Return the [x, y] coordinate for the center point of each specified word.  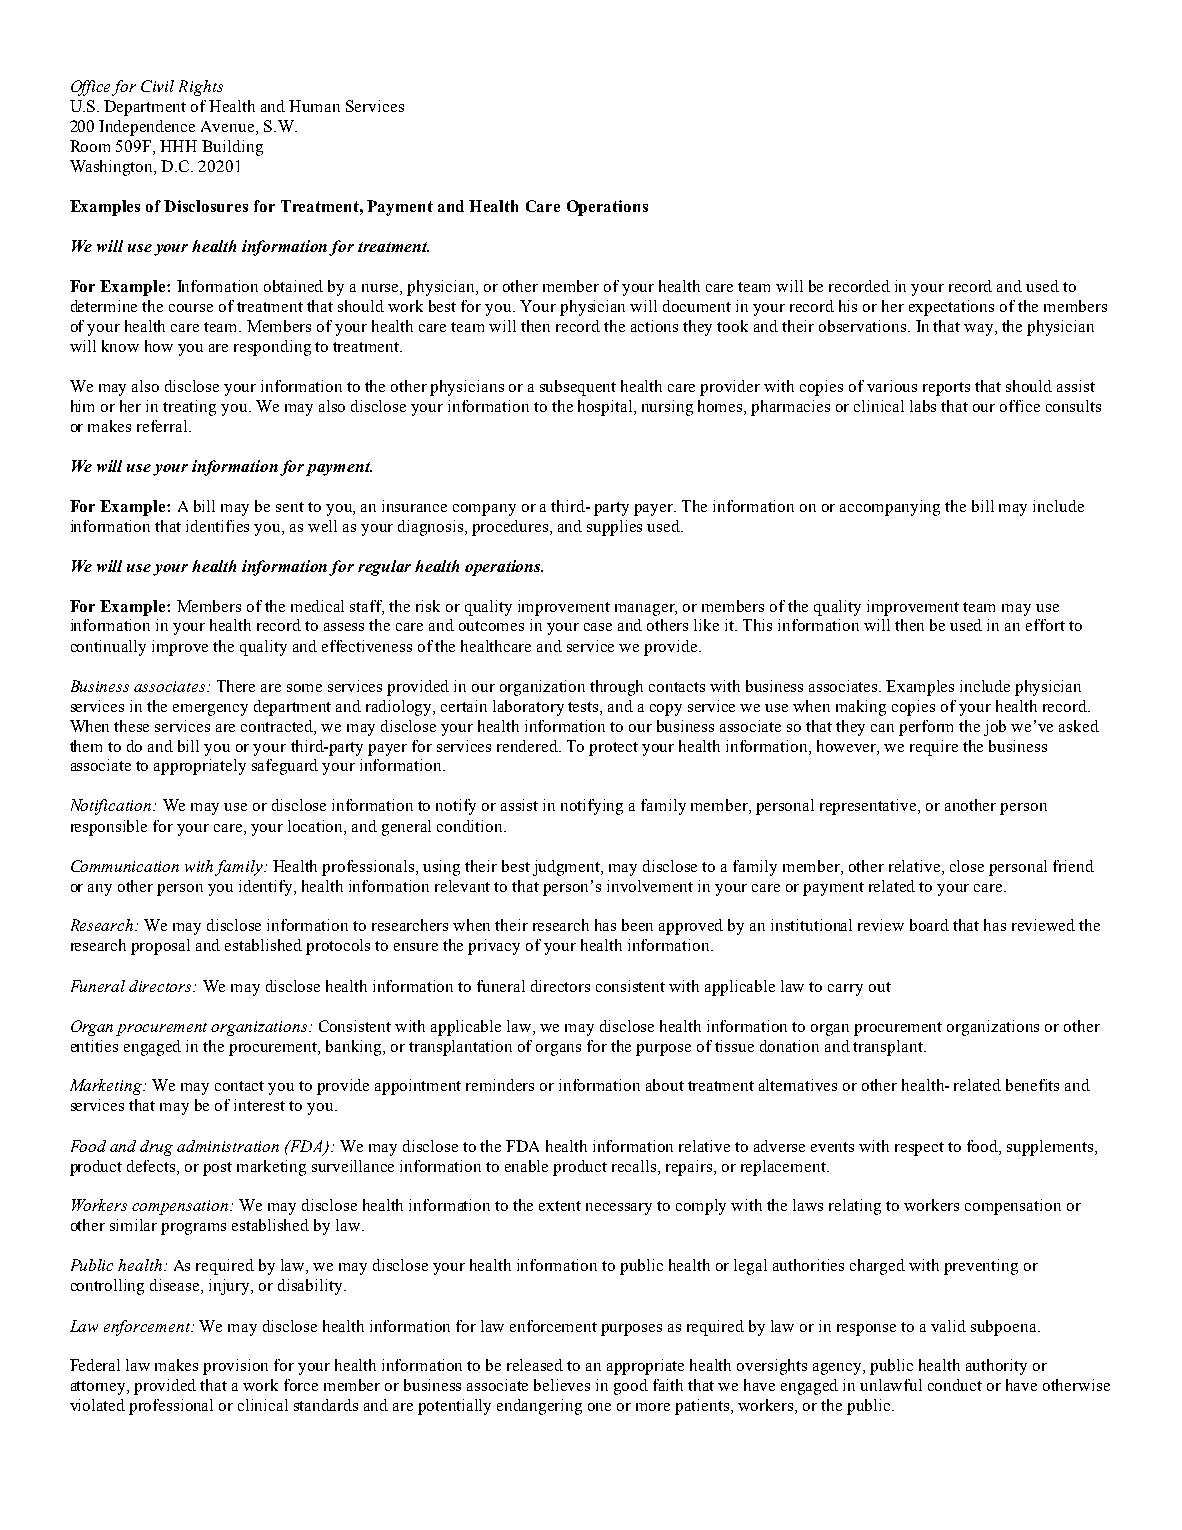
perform [926, 728]
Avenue [229, 126]
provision [235, 1367]
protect [613, 749]
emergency [210, 710]
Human [314, 106]
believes [562, 1385]
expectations [951, 308]
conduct [955, 1385]
